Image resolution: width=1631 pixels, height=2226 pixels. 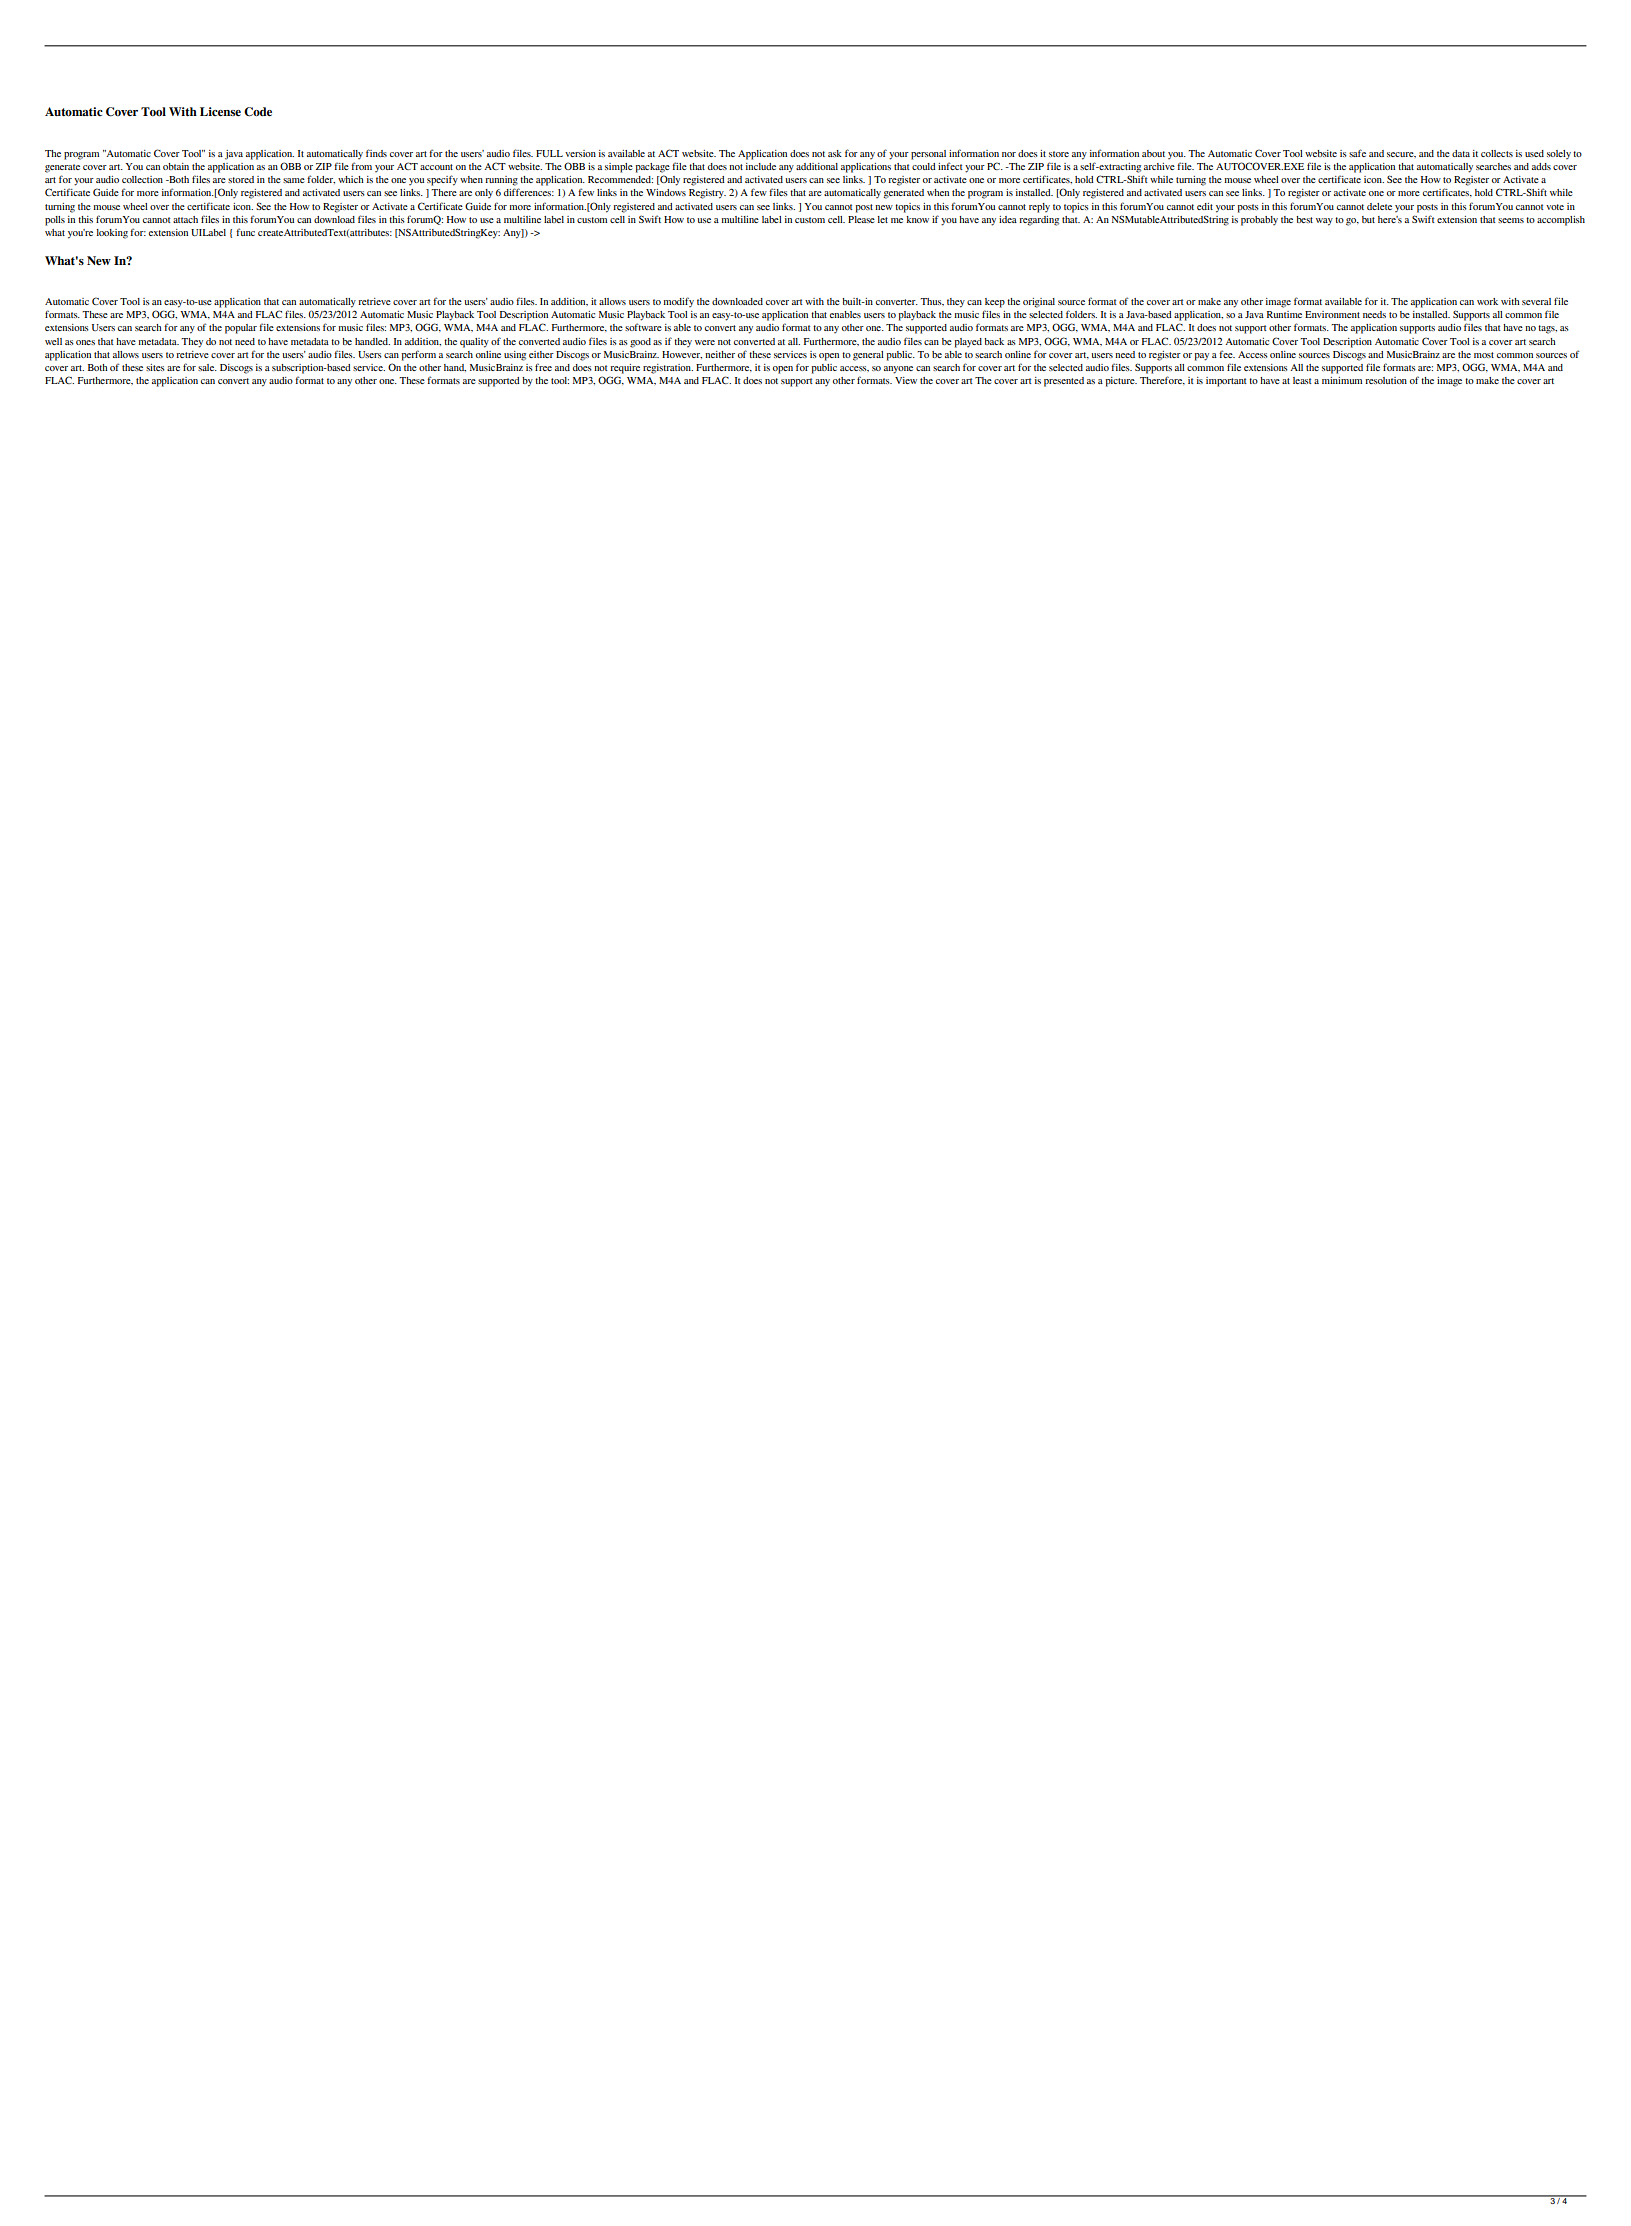 What do you see at coordinates (678, 302) in the document?
I see `modify` at bounding box center [678, 302].
